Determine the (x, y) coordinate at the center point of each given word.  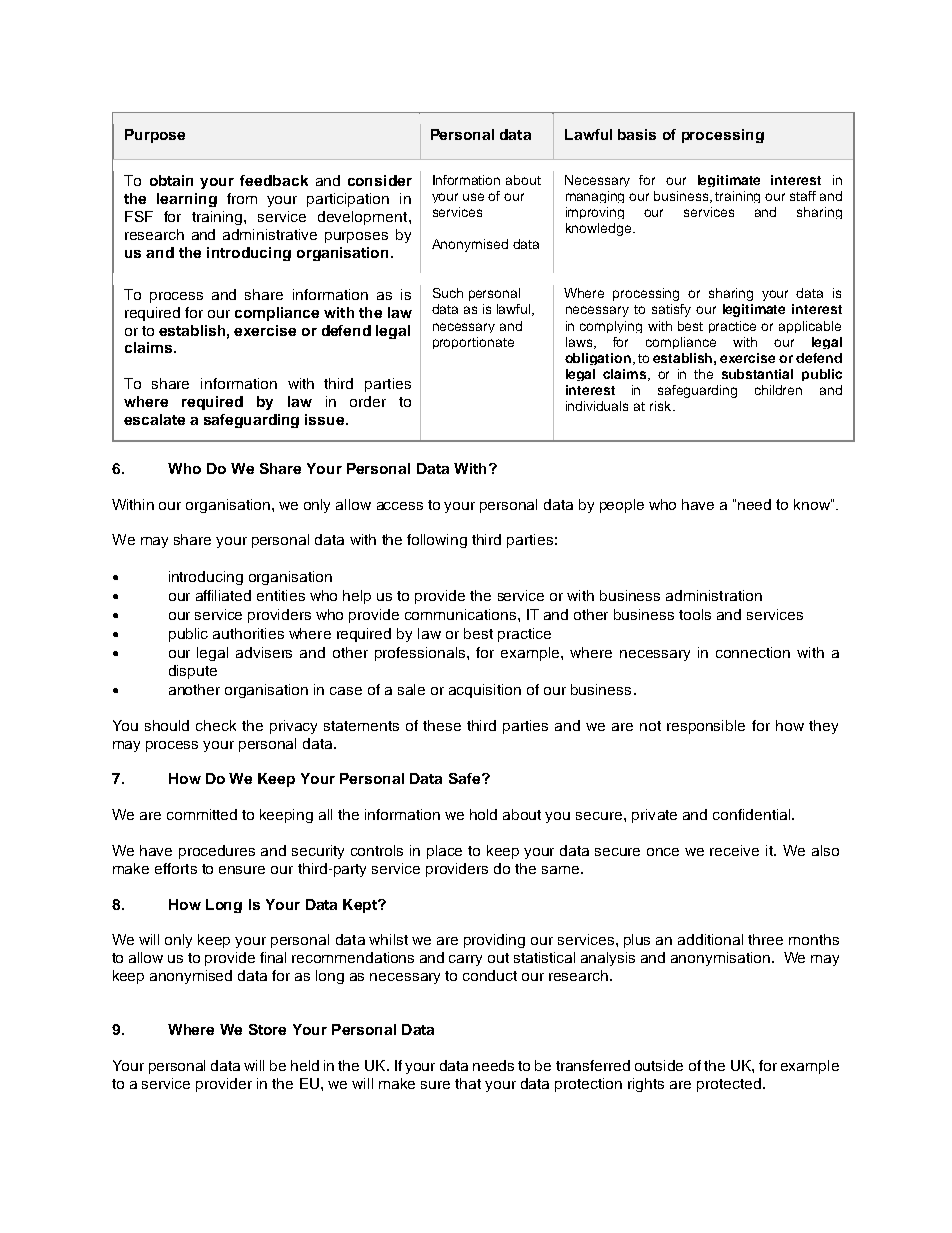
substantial (757, 374)
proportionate (473, 343)
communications (462, 614)
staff (803, 196)
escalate (154, 419)
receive (734, 850)
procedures (217, 852)
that (468, 1083)
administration (714, 595)
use (473, 197)
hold (483, 814)
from (242, 198)
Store (267, 1029)
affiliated (223, 595)
